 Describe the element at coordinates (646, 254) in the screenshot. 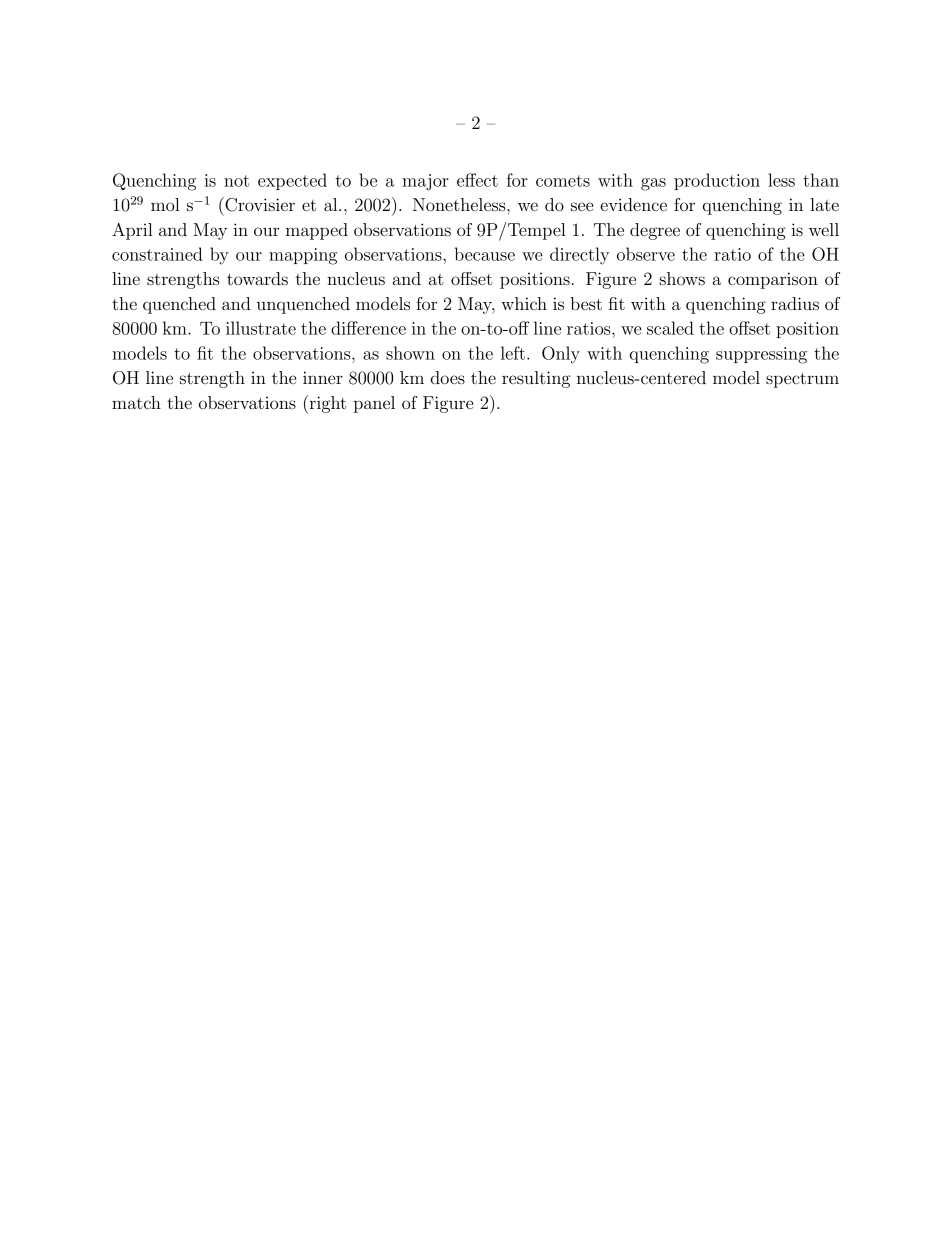

I see `observe` at that location.
